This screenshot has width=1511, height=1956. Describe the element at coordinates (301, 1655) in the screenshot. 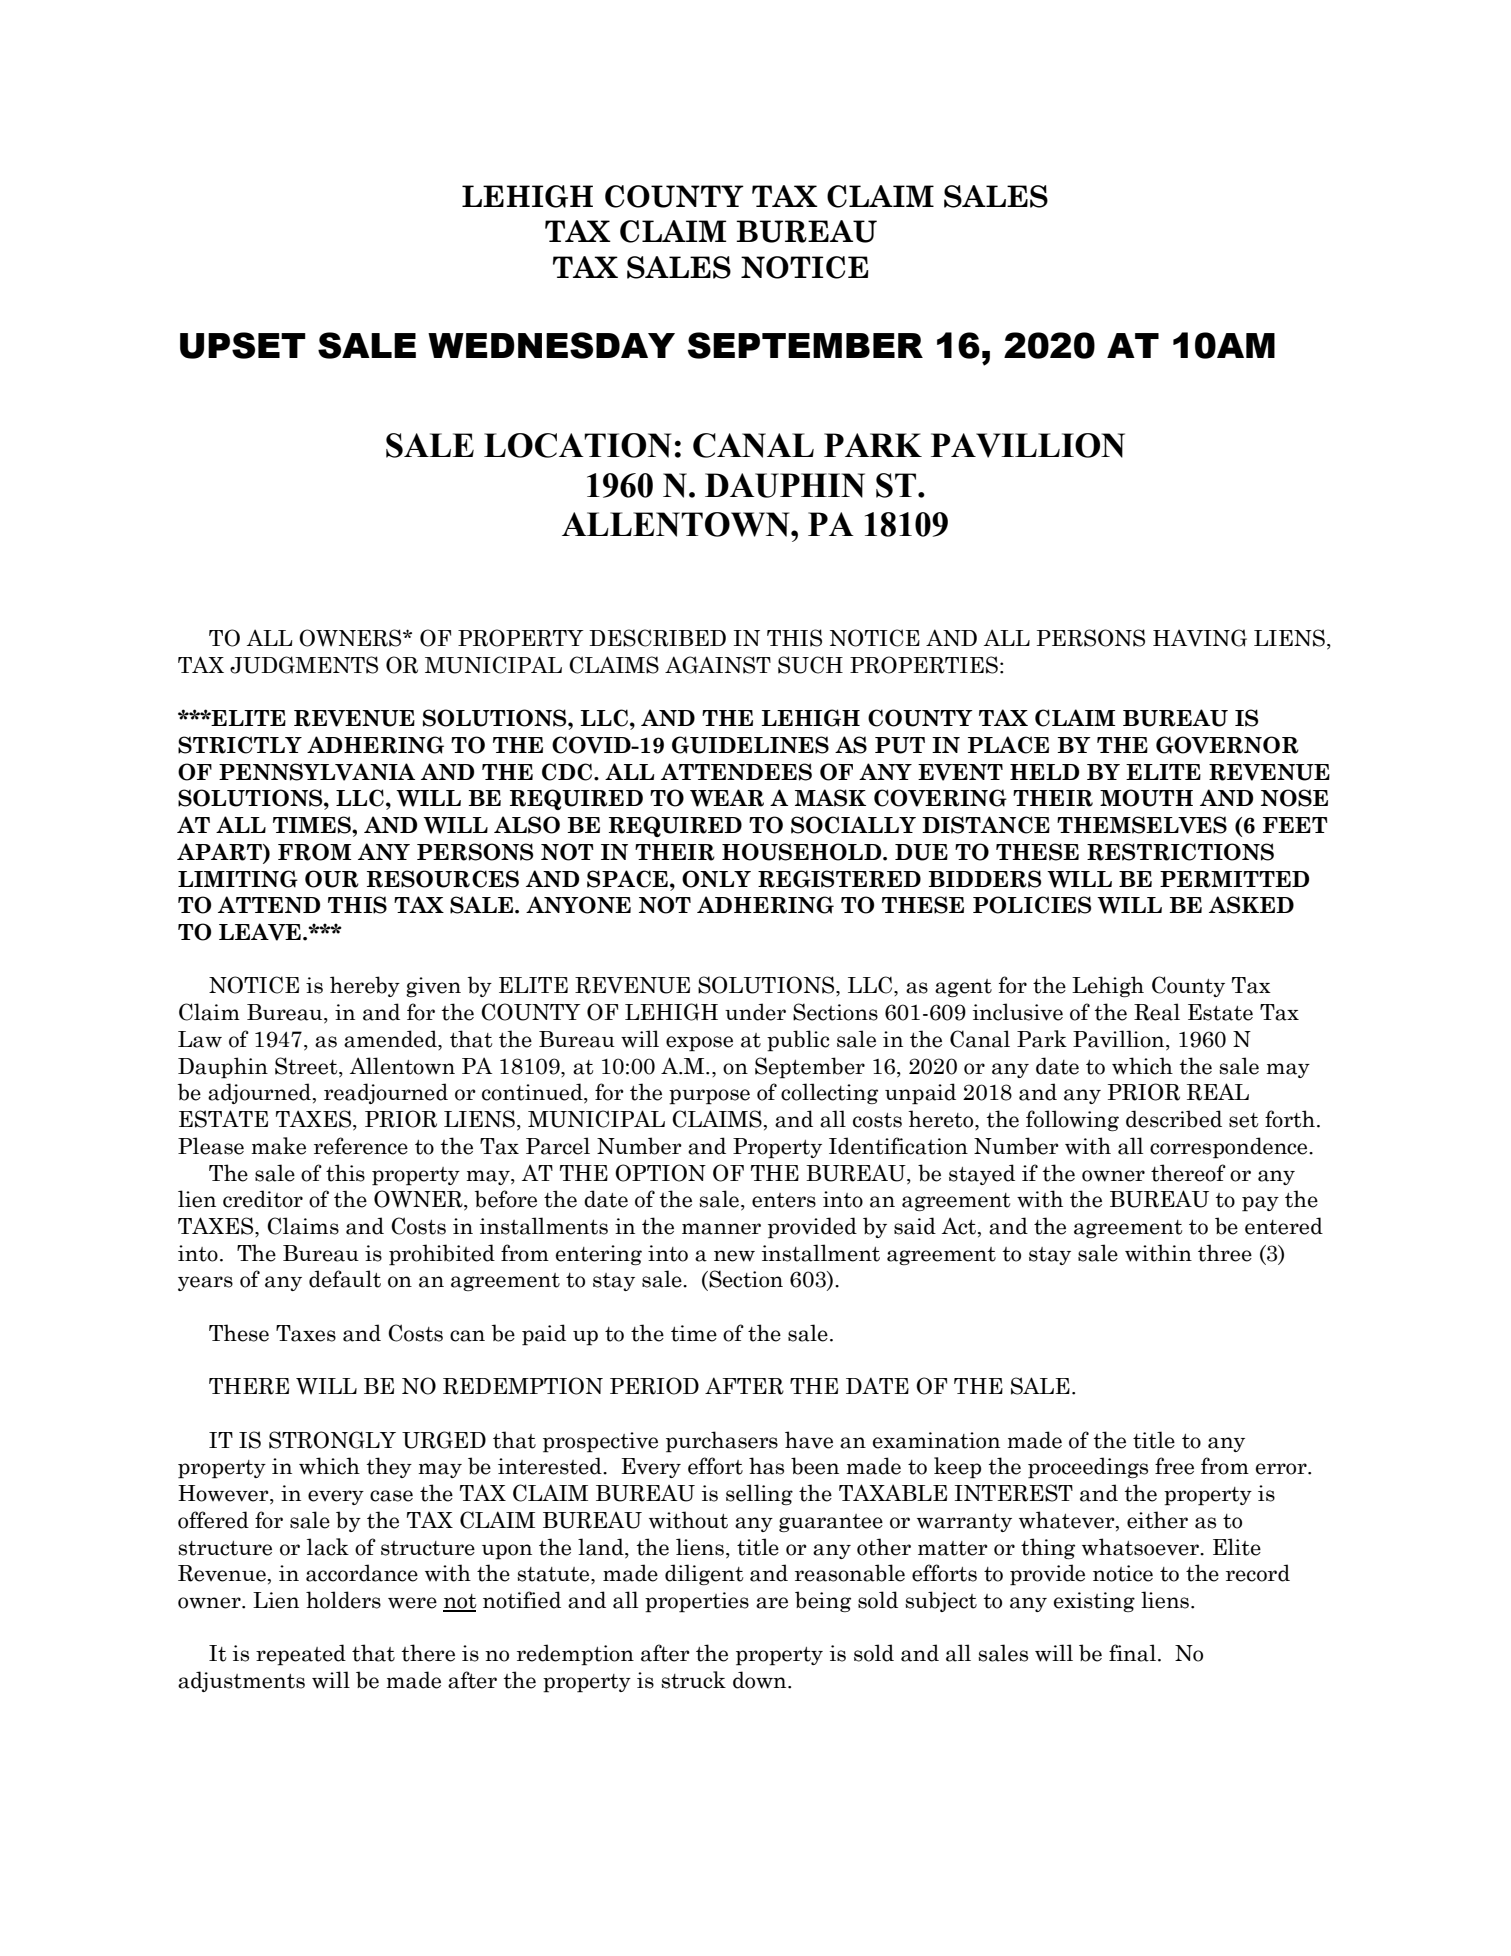

I see `repeated` at that location.
